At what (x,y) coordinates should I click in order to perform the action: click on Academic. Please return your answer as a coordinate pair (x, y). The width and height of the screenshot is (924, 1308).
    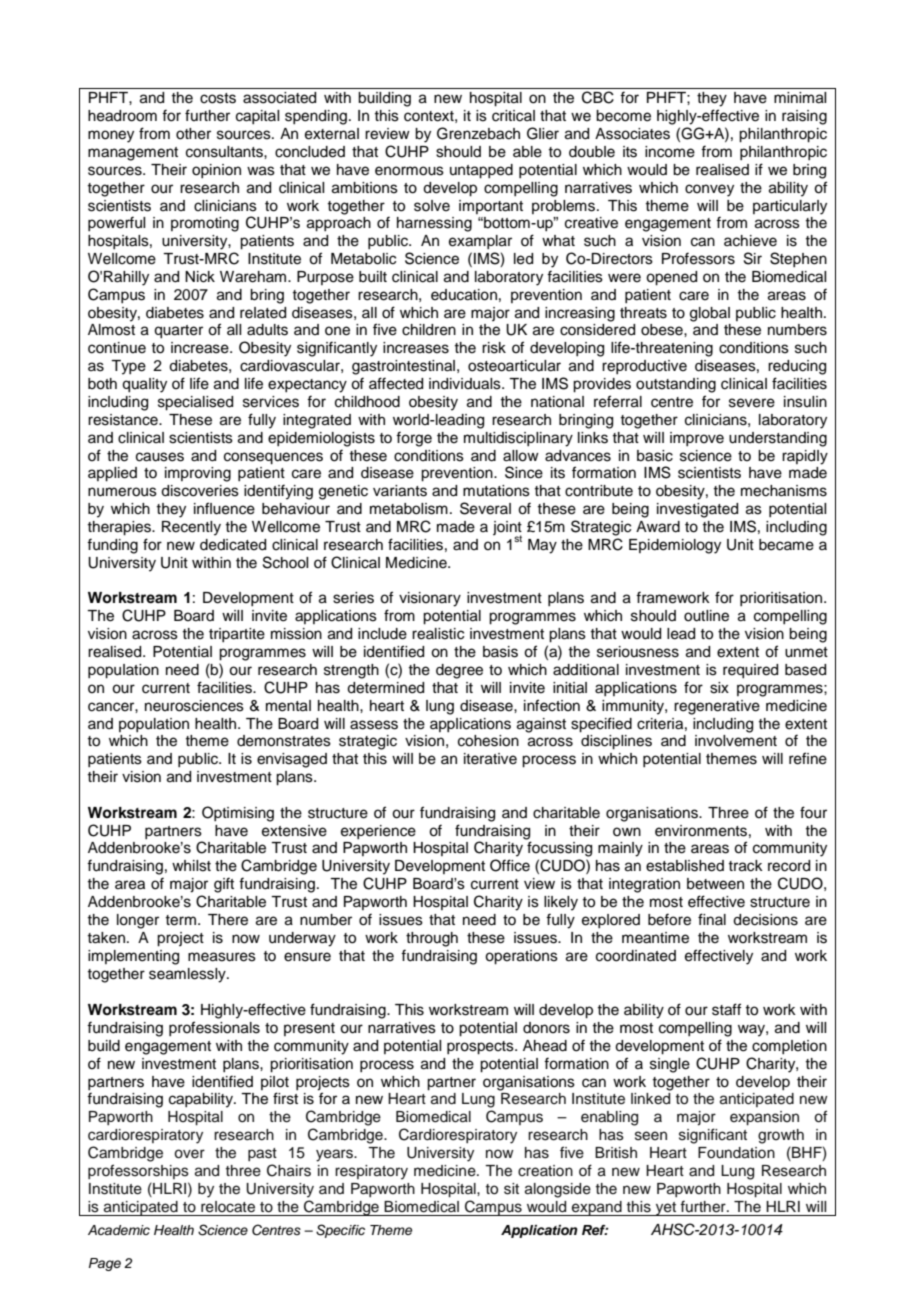
    Looking at the image, I should click on (119, 1230).
